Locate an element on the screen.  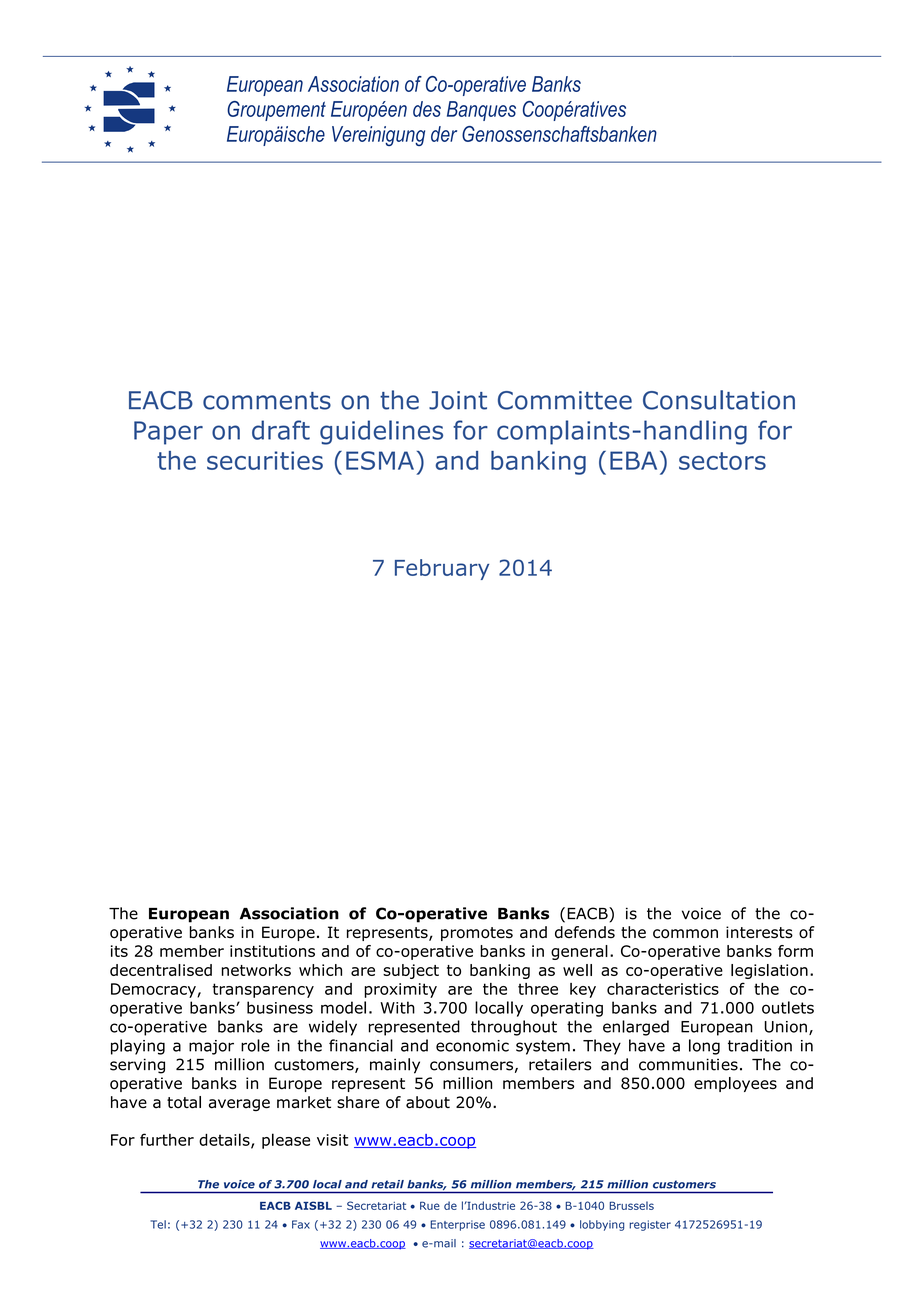
interests is located at coordinates (759, 932).
